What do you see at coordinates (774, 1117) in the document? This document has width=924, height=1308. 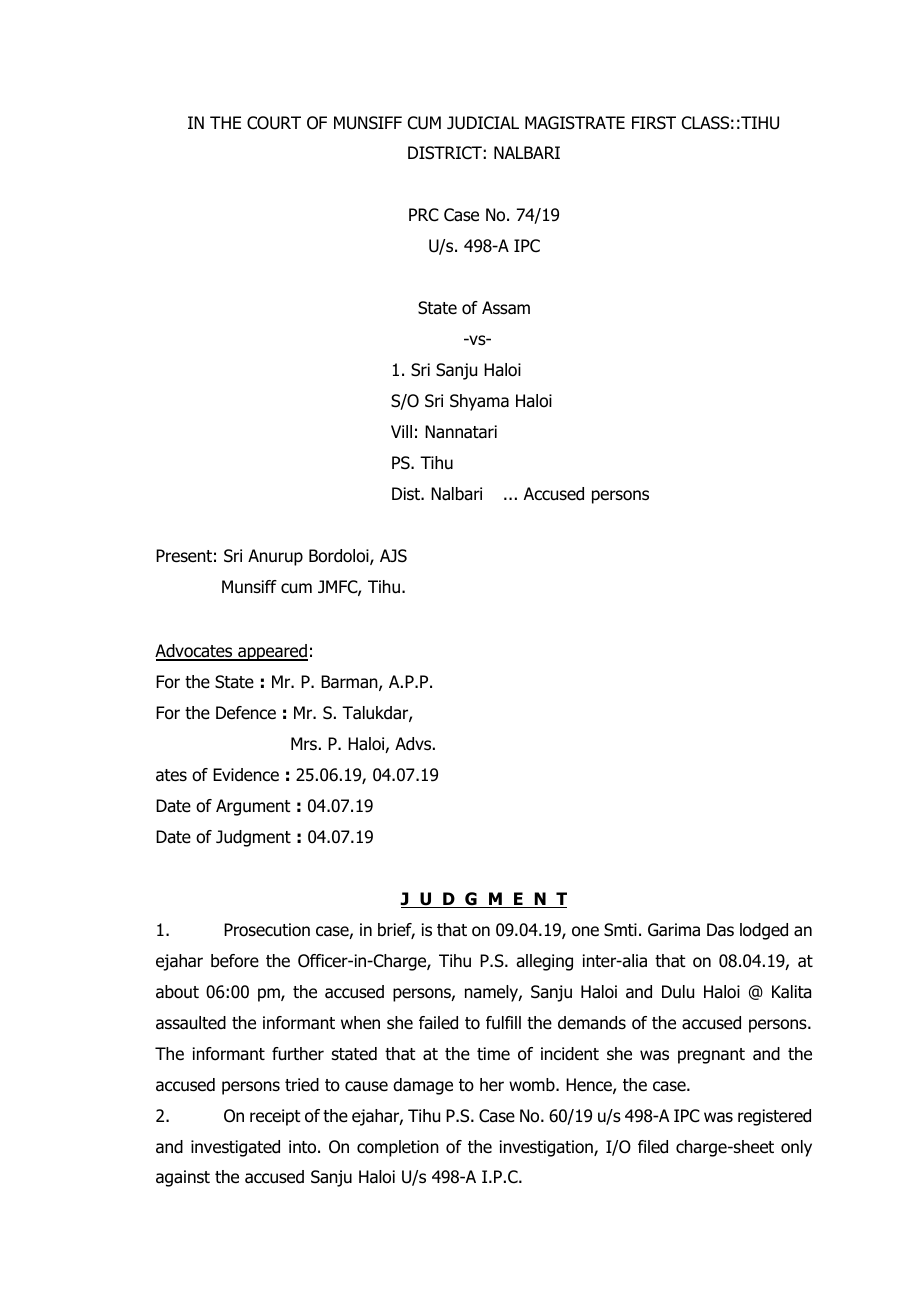 I see `registered` at bounding box center [774, 1117].
